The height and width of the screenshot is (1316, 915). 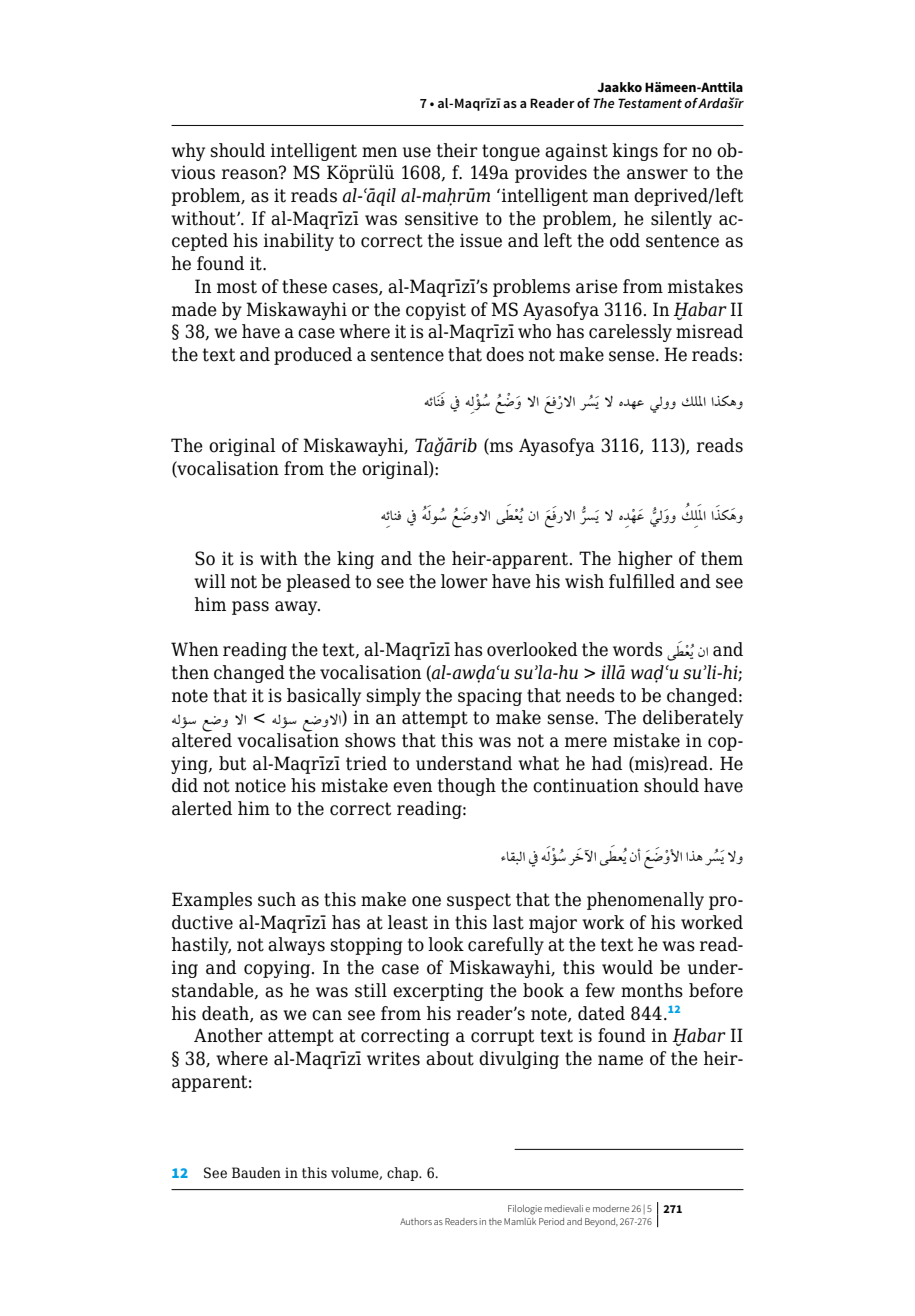 I want to click on Another, so click(x=228, y=1035).
